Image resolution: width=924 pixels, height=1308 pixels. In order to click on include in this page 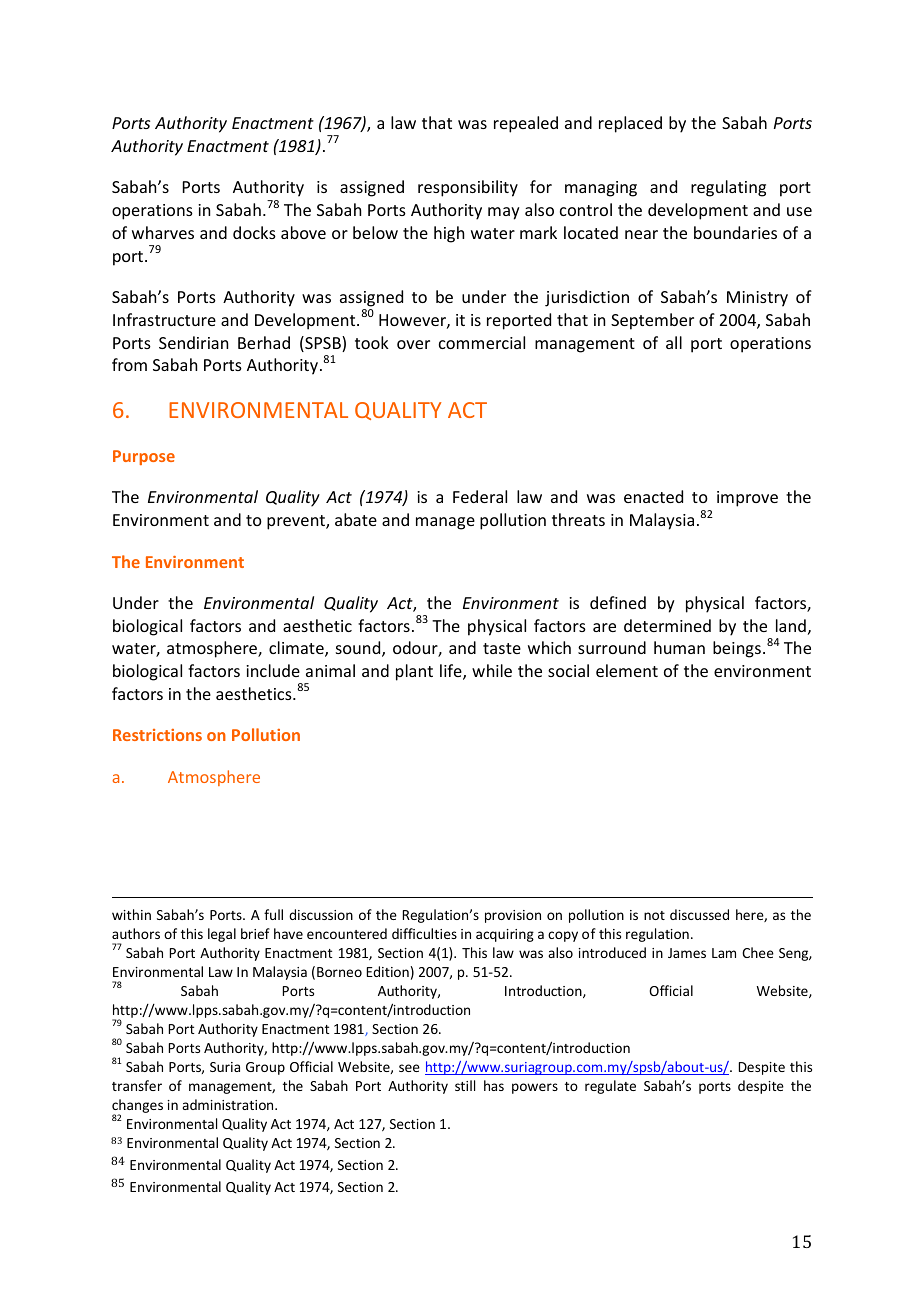, I will do `click(273, 670)`.
